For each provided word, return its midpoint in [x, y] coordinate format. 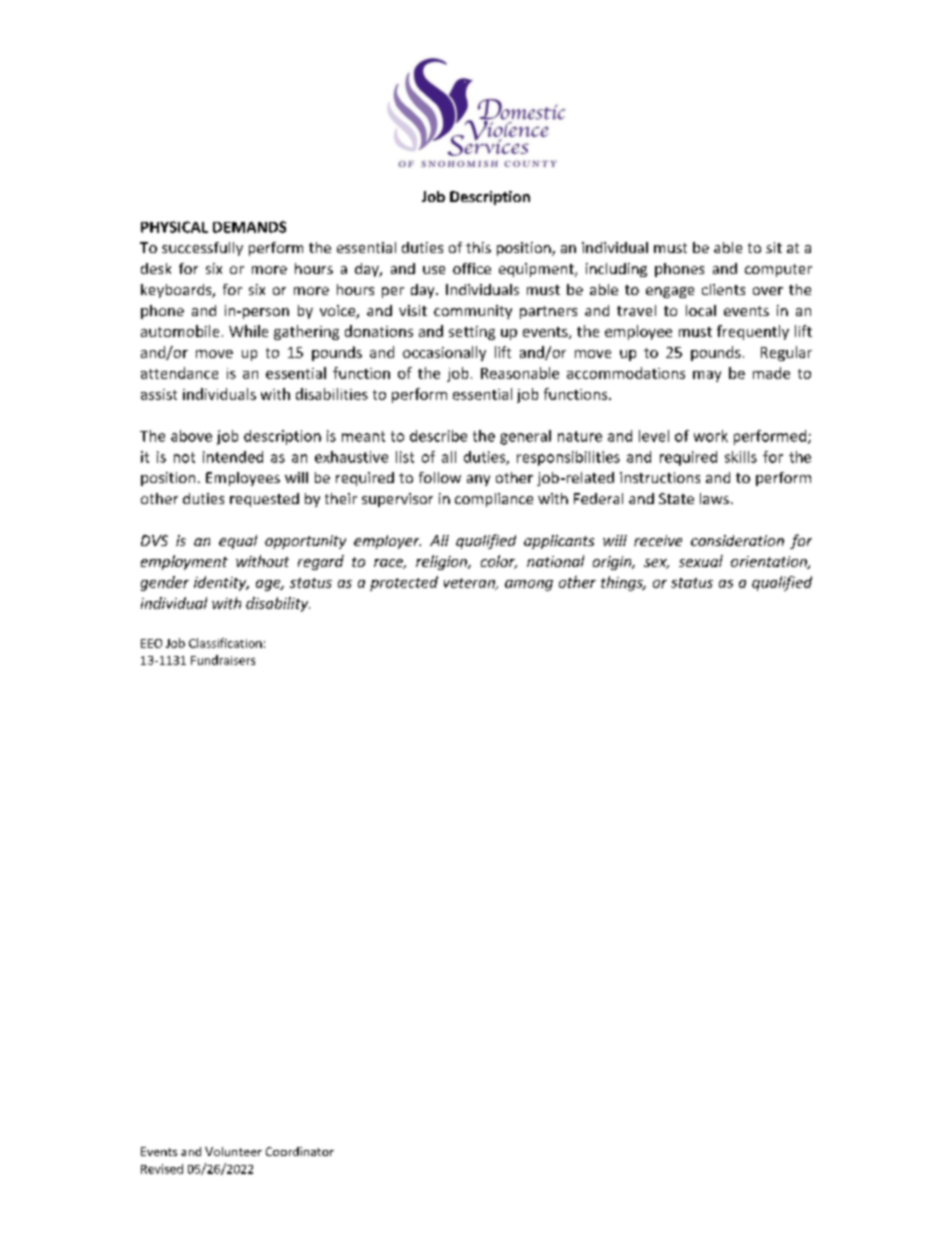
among [529, 585]
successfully [202, 249]
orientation [770, 562]
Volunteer [233, 1151]
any [478, 480]
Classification [225, 643]
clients [723, 289]
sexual [701, 561]
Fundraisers [223, 660]
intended [233, 457]
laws [714, 498]
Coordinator [300, 1151]
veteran [470, 584]
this [478, 247]
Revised [162, 1169]
